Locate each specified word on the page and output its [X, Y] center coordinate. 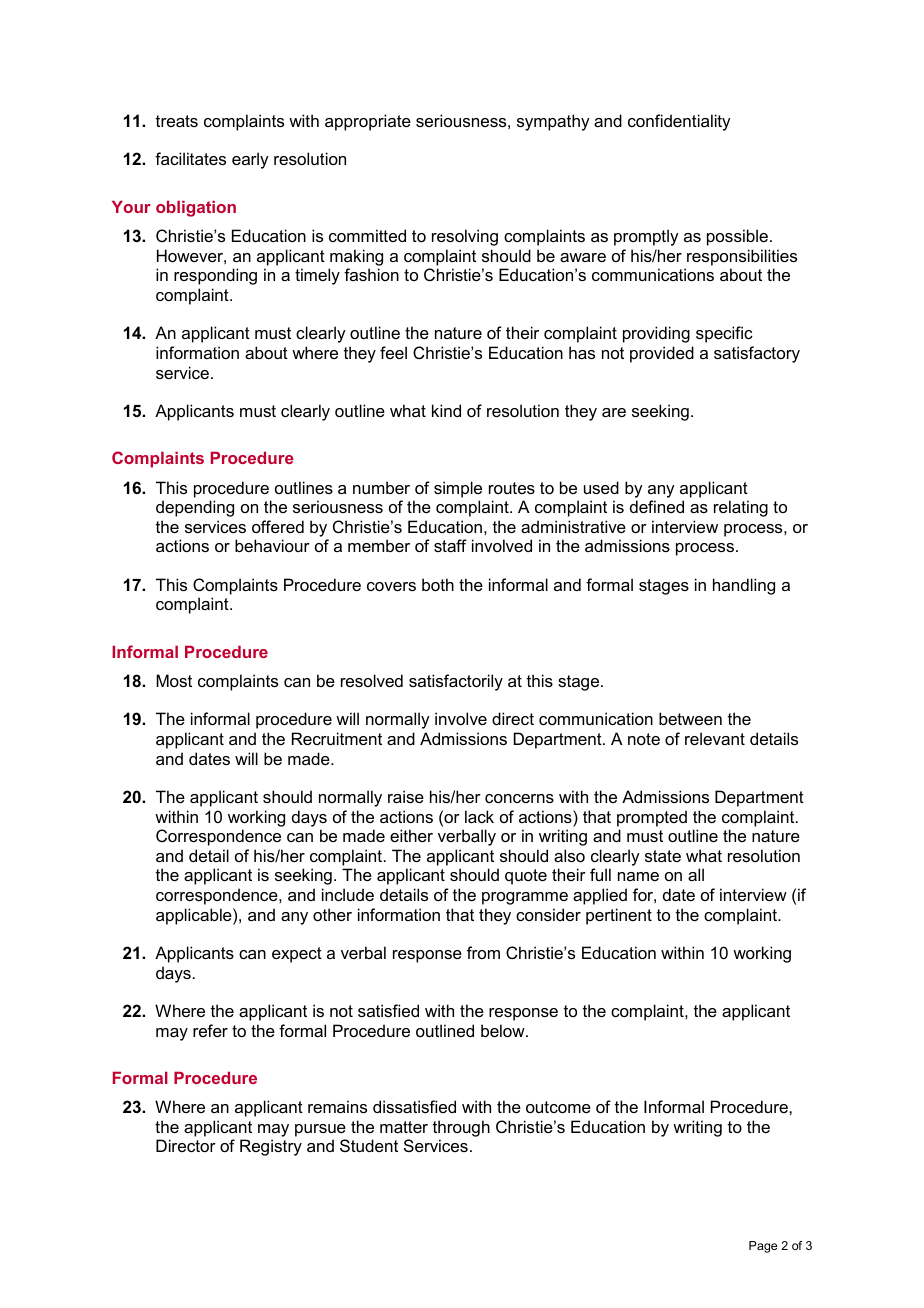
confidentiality [679, 122]
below [504, 1030]
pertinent [619, 916]
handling [744, 586]
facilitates [190, 158]
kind [446, 410]
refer [210, 1030]
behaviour [272, 545]
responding [215, 276]
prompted [652, 818]
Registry [271, 1147]
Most [174, 680]
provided [662, 354]
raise [406, 796]
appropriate [368, 122]
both [438, 584]
